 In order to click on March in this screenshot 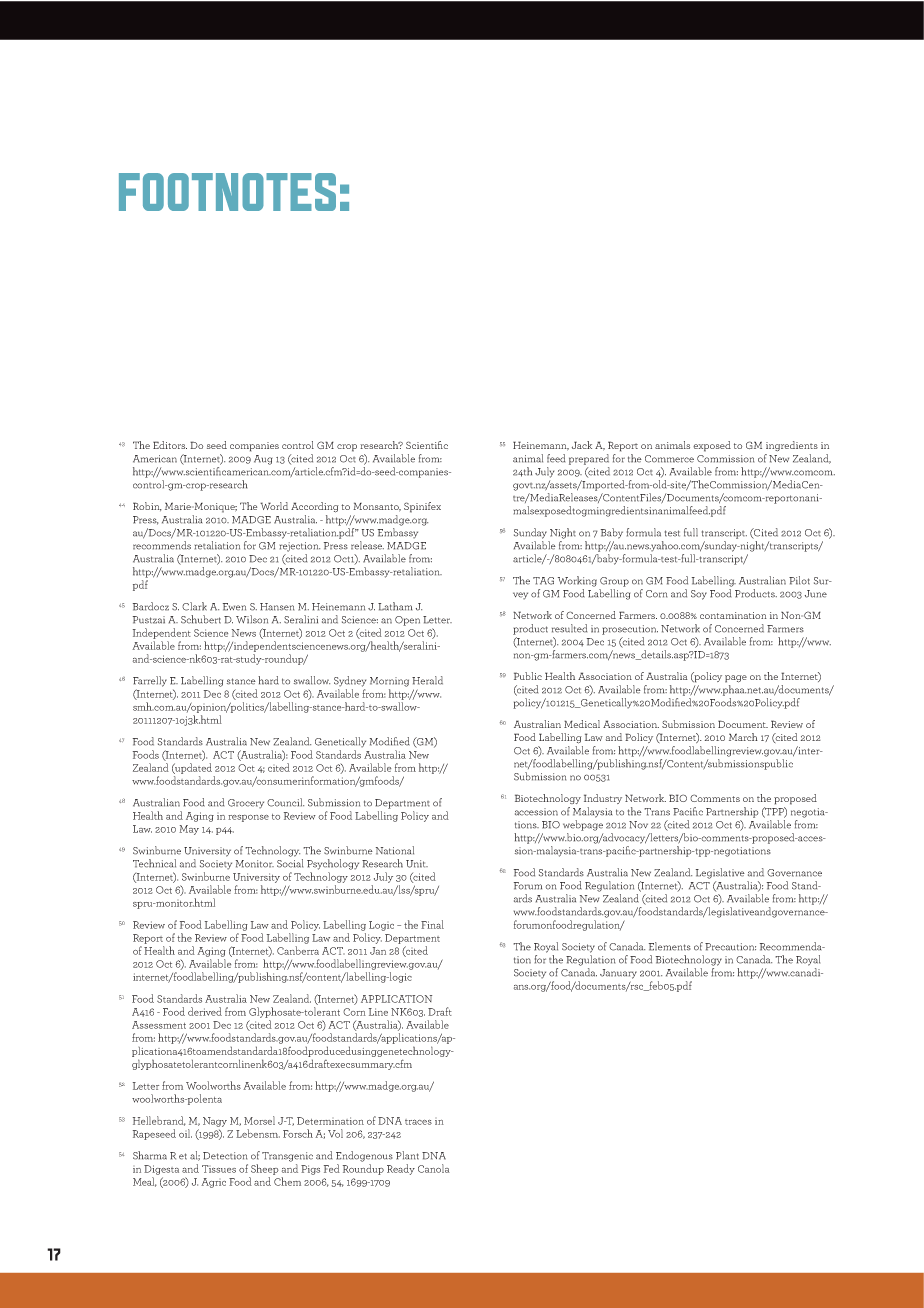, I will do `click(743, 737)`.
